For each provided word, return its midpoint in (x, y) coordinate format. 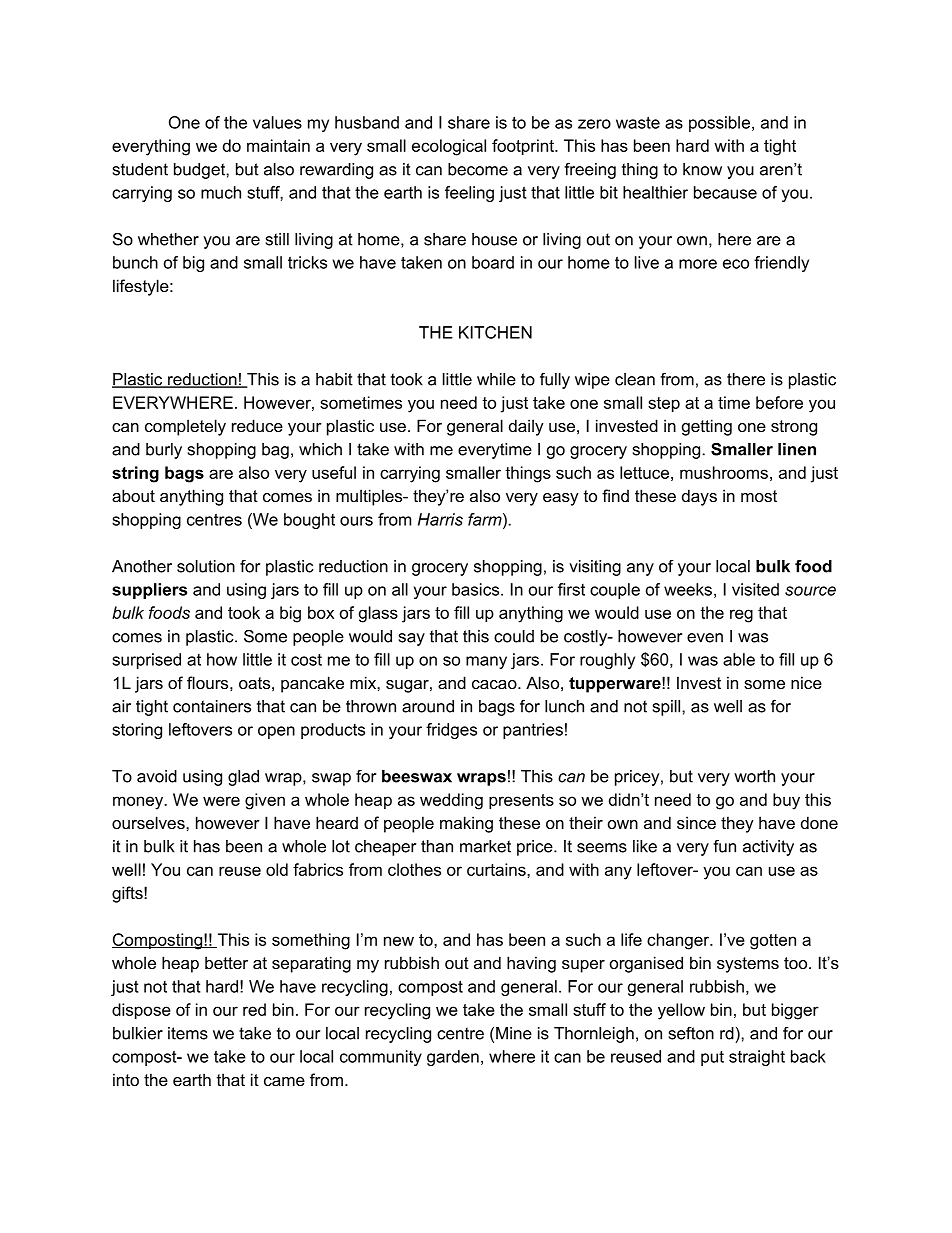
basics (477, 589)
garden (453, 1058)
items (188, 1033)
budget (200, 171)
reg (741, 616)
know (702, 169)
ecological (449, 147)
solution (206, 566)
